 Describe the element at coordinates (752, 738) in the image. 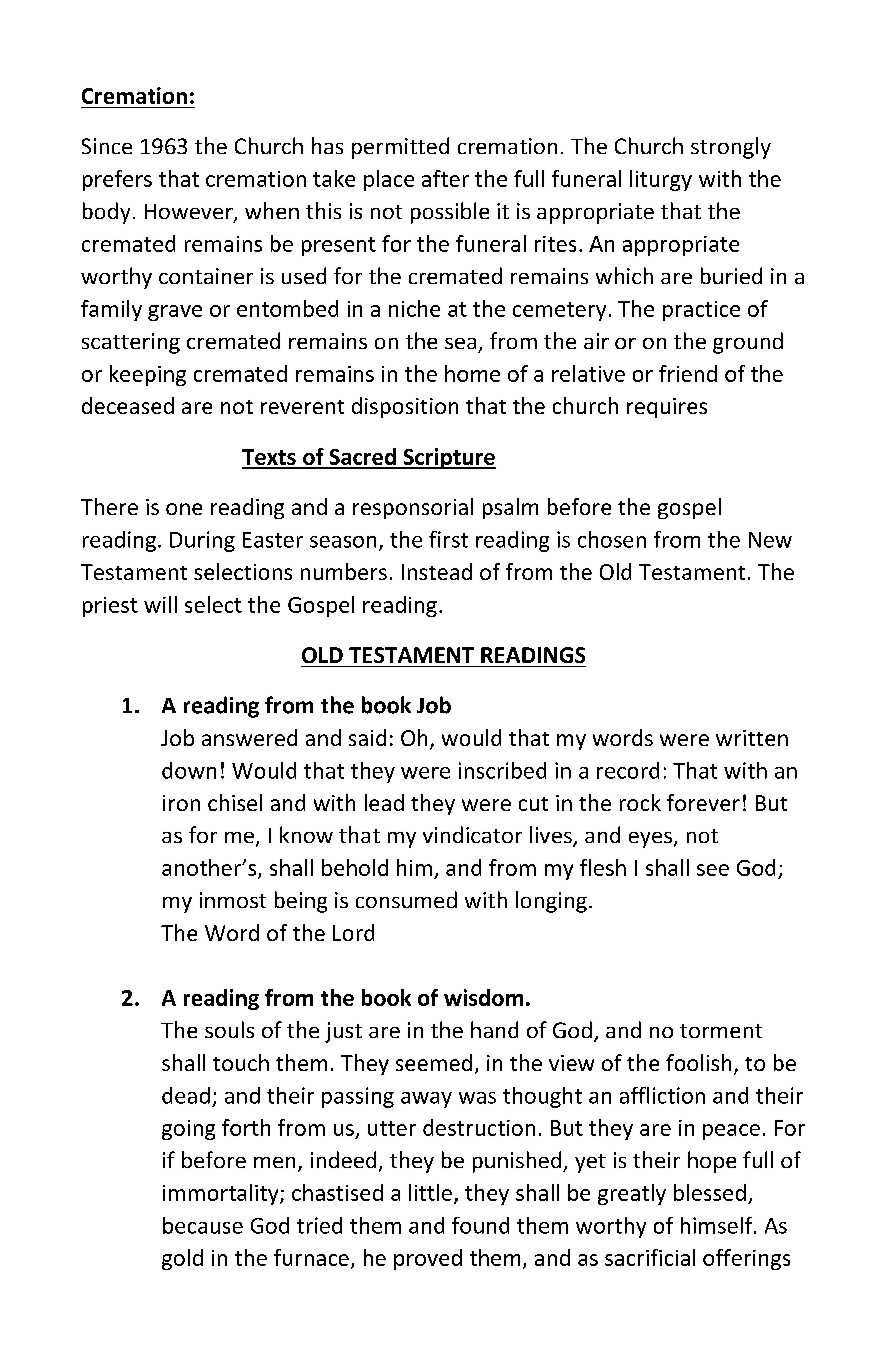

I see `written` at that location.
